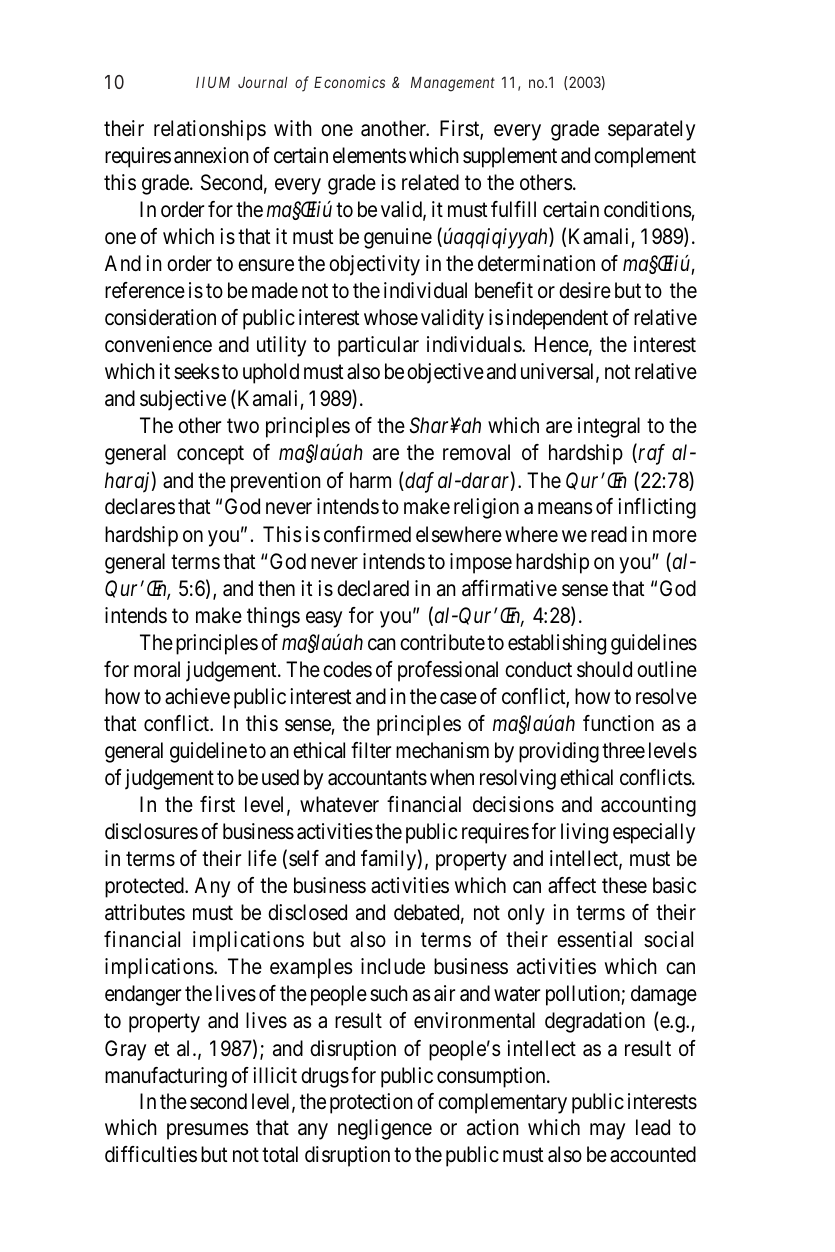 This screenshot has width=835, height=1252. What do you see at coordinates (339, 804) in the screenshot?
I see `whatever` at bounding box center [339, 804].
